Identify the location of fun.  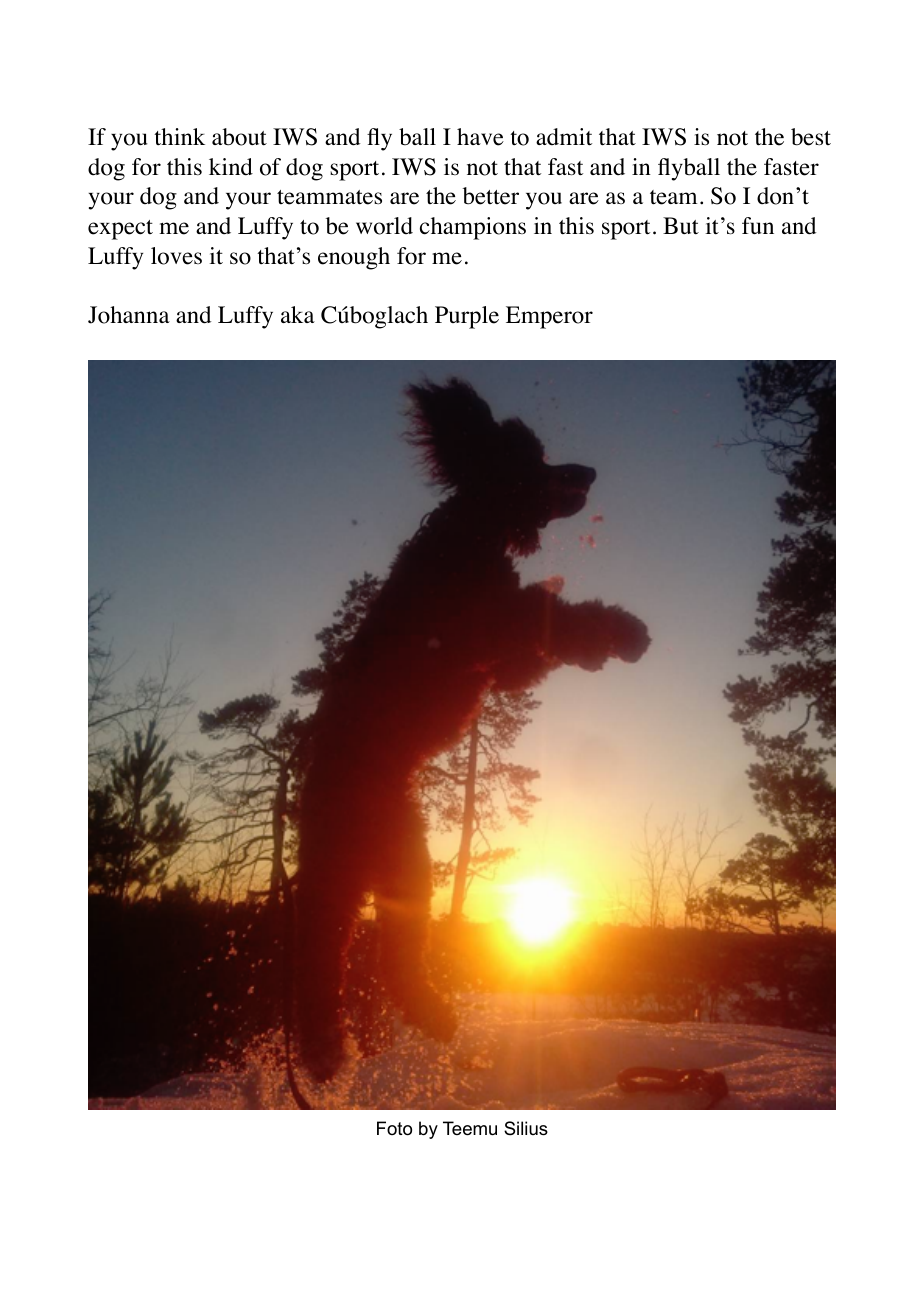
(758, 226).
